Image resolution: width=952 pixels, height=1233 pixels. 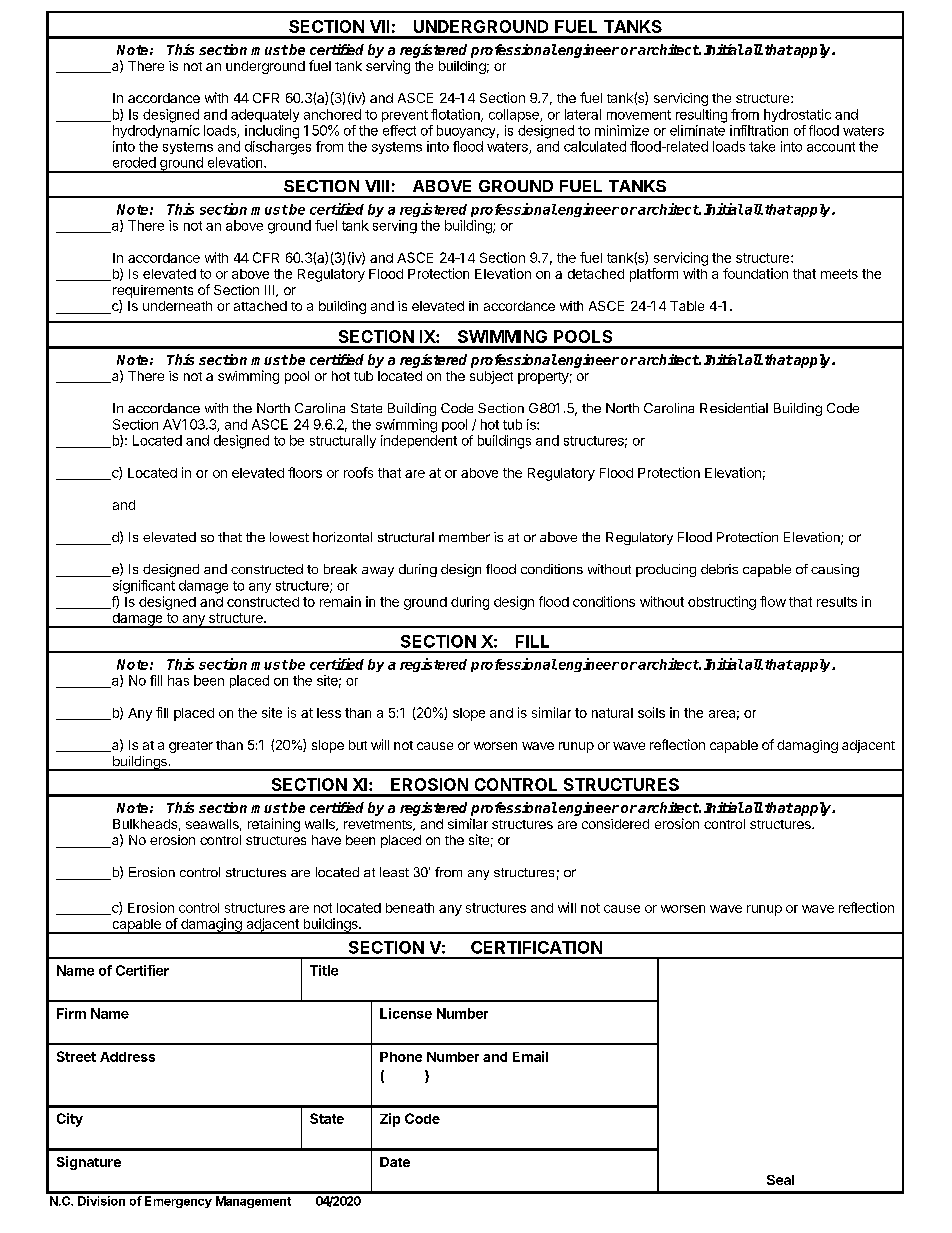 What do you see at coordinates (142, 970) in the screenshot?
I see `Certifier` at bounding box center [142, 970].
